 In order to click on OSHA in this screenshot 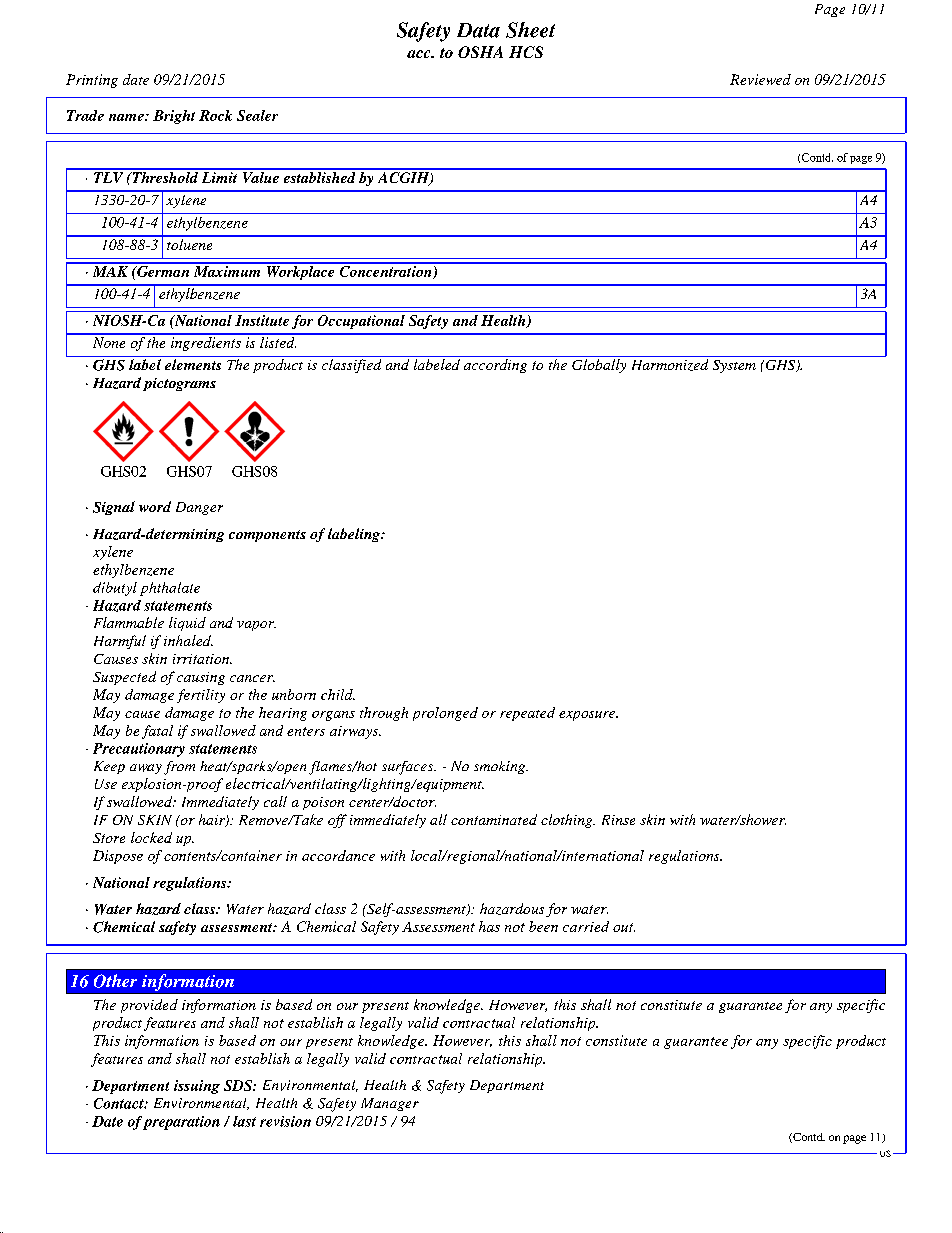, I will do `click(480, 52)`.
